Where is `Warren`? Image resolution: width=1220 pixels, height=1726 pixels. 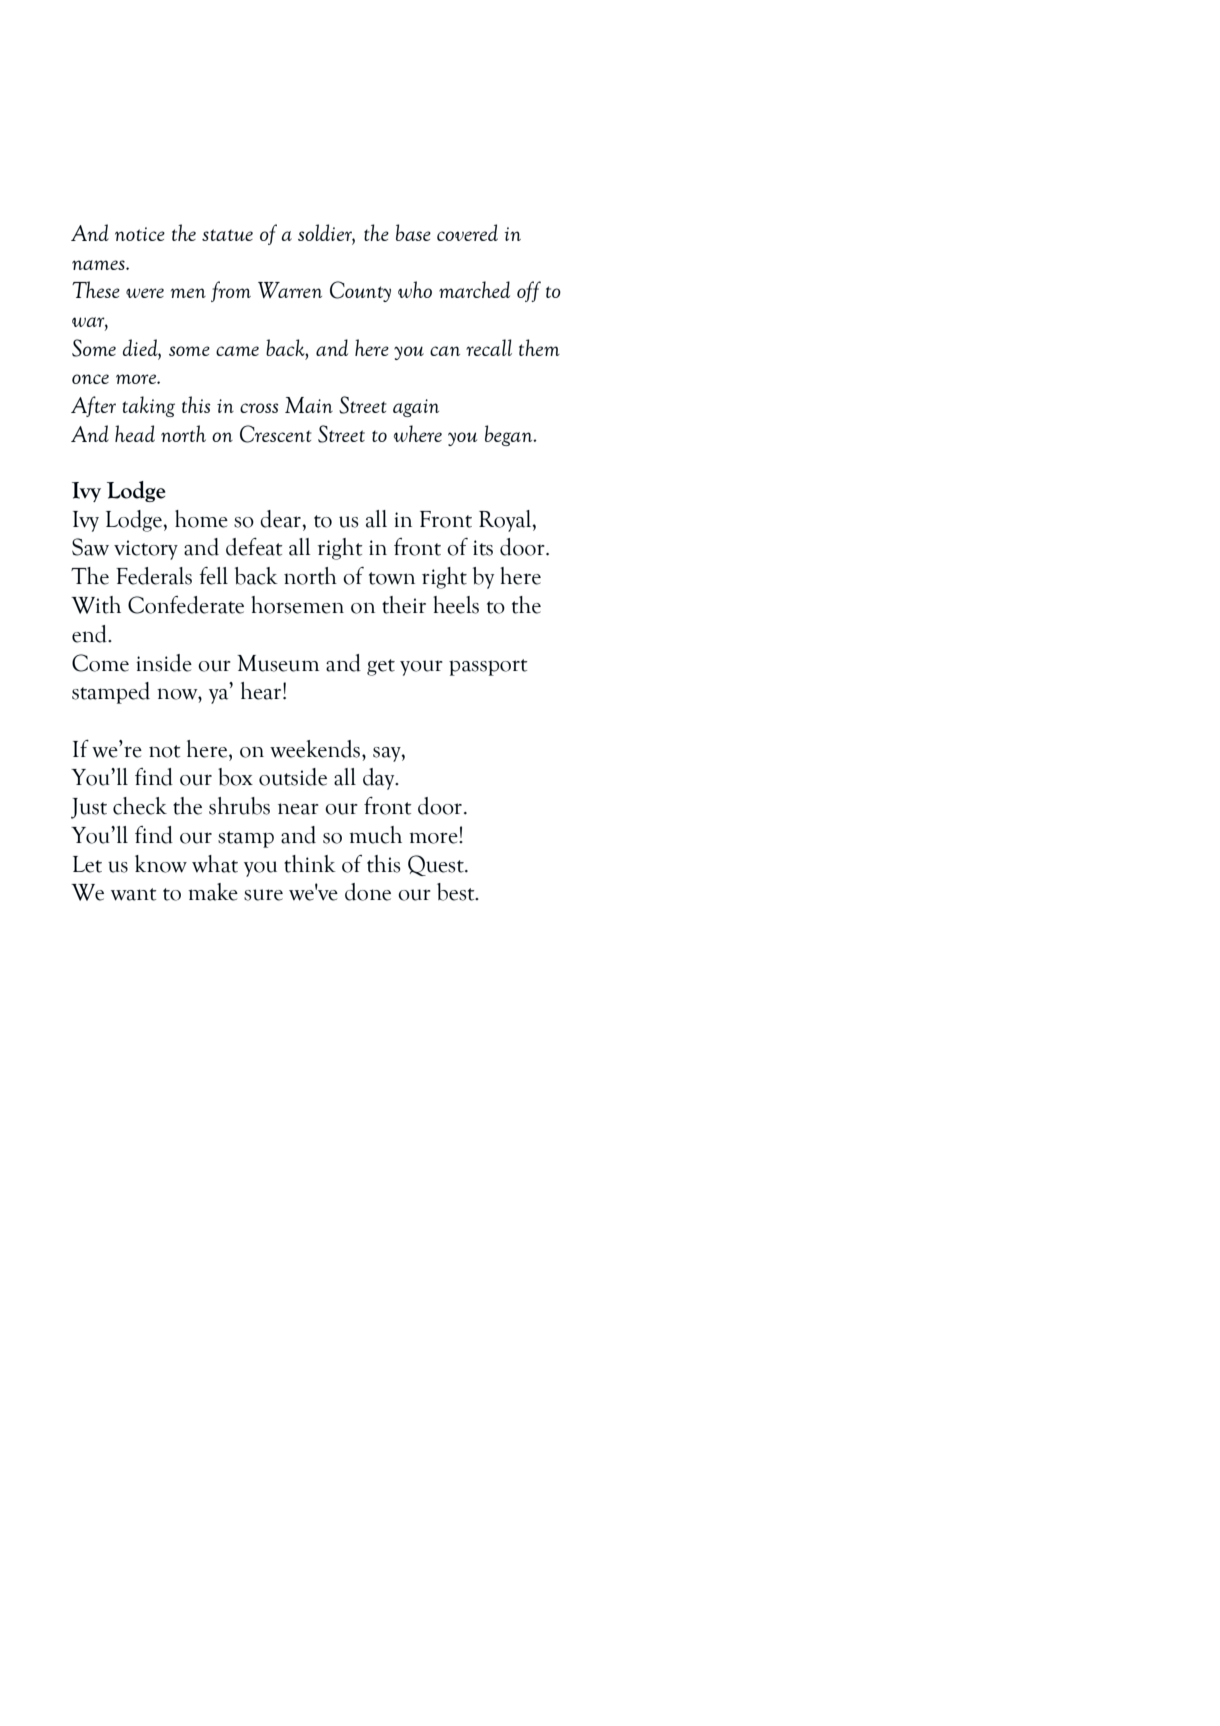 Warren is located at coordinates (290, 290).
